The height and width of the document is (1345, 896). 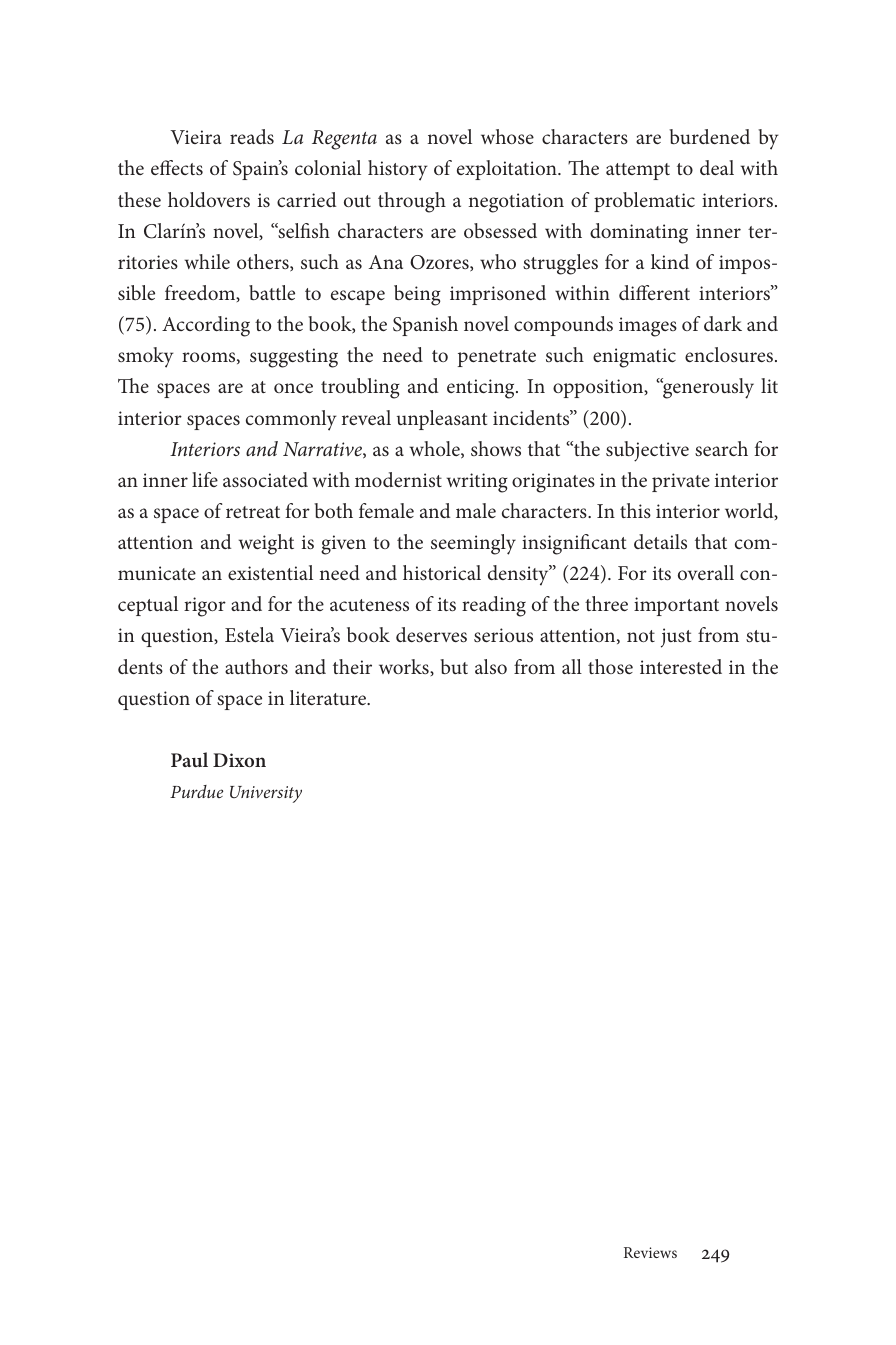 What do you see at coordinates (398, 170) in the document?
I see `history` at bounding box center [398, 170].
